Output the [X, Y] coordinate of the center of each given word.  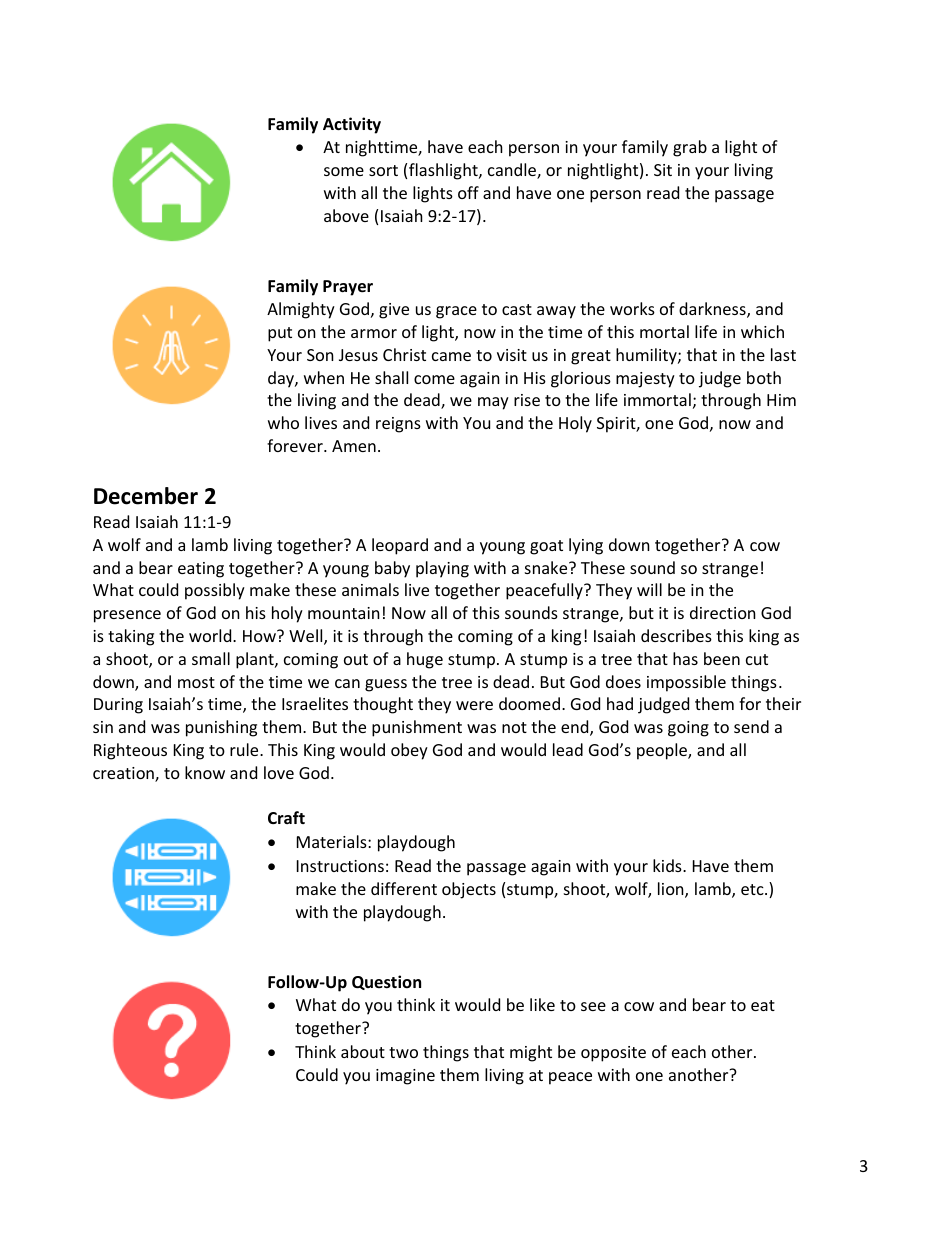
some [344, 171]
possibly [215, 591]
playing [442, 569]
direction [723, 612]
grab [690, 148]
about [363, 1051]
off [468, 192]
